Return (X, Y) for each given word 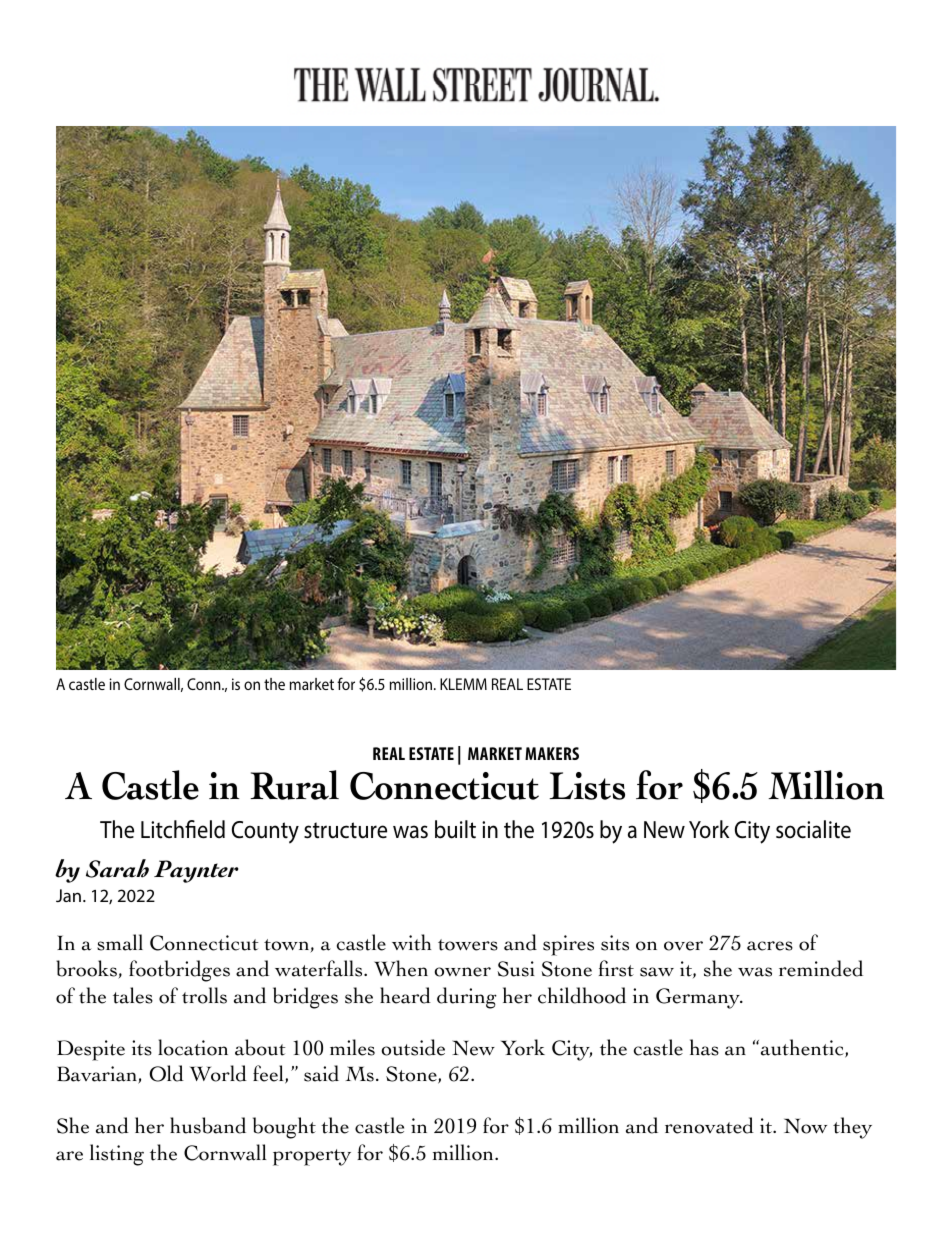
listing (117, 1155)
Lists (587, 786)
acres (770, 946)
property (312, 1157)
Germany (699, 998)
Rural (294, 785)
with (411, 942)
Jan (68, 895)
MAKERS (552, 753)
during (467, 998)
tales (133, 995)
